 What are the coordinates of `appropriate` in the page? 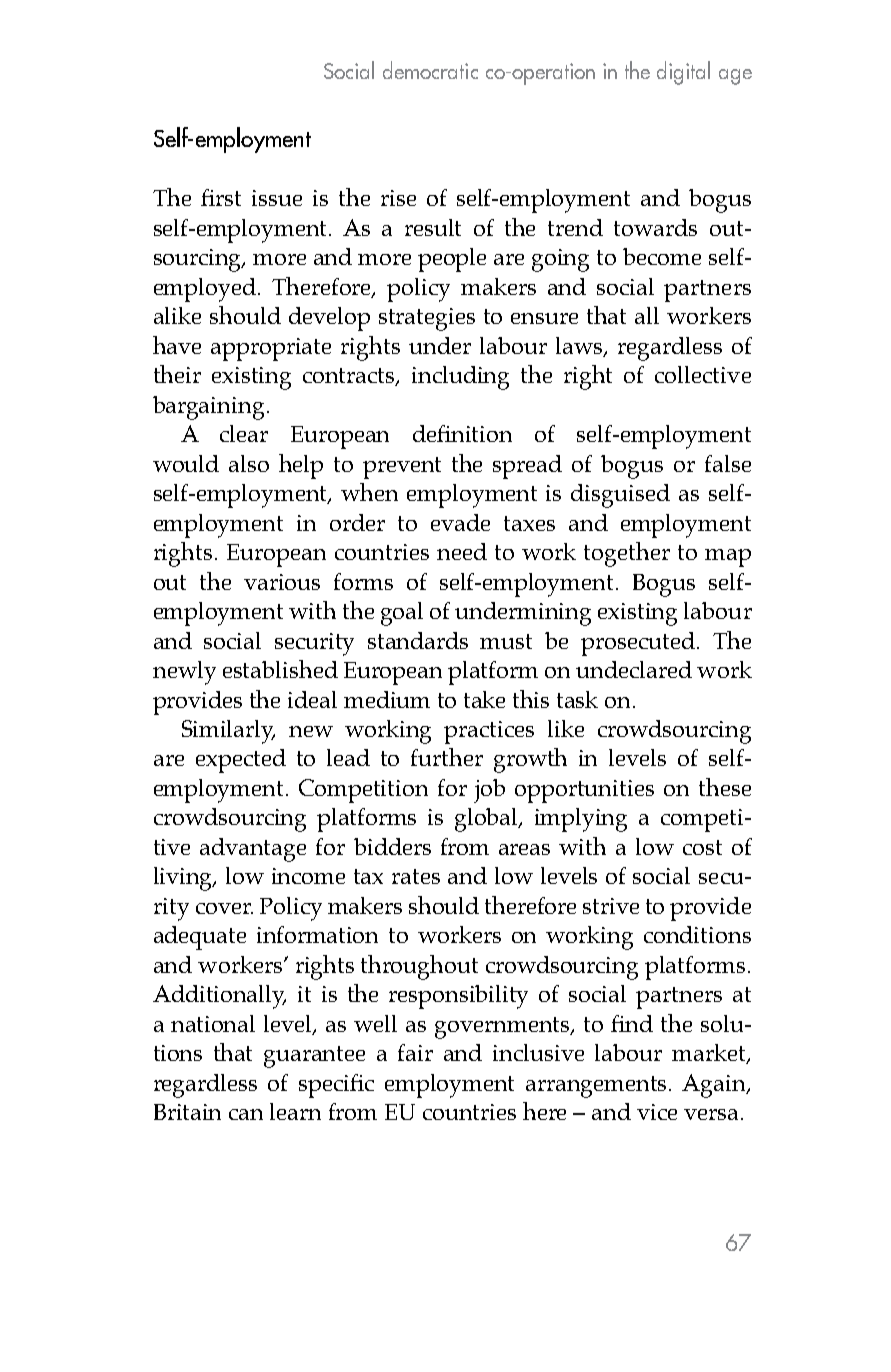 It's located at (271, 349).
